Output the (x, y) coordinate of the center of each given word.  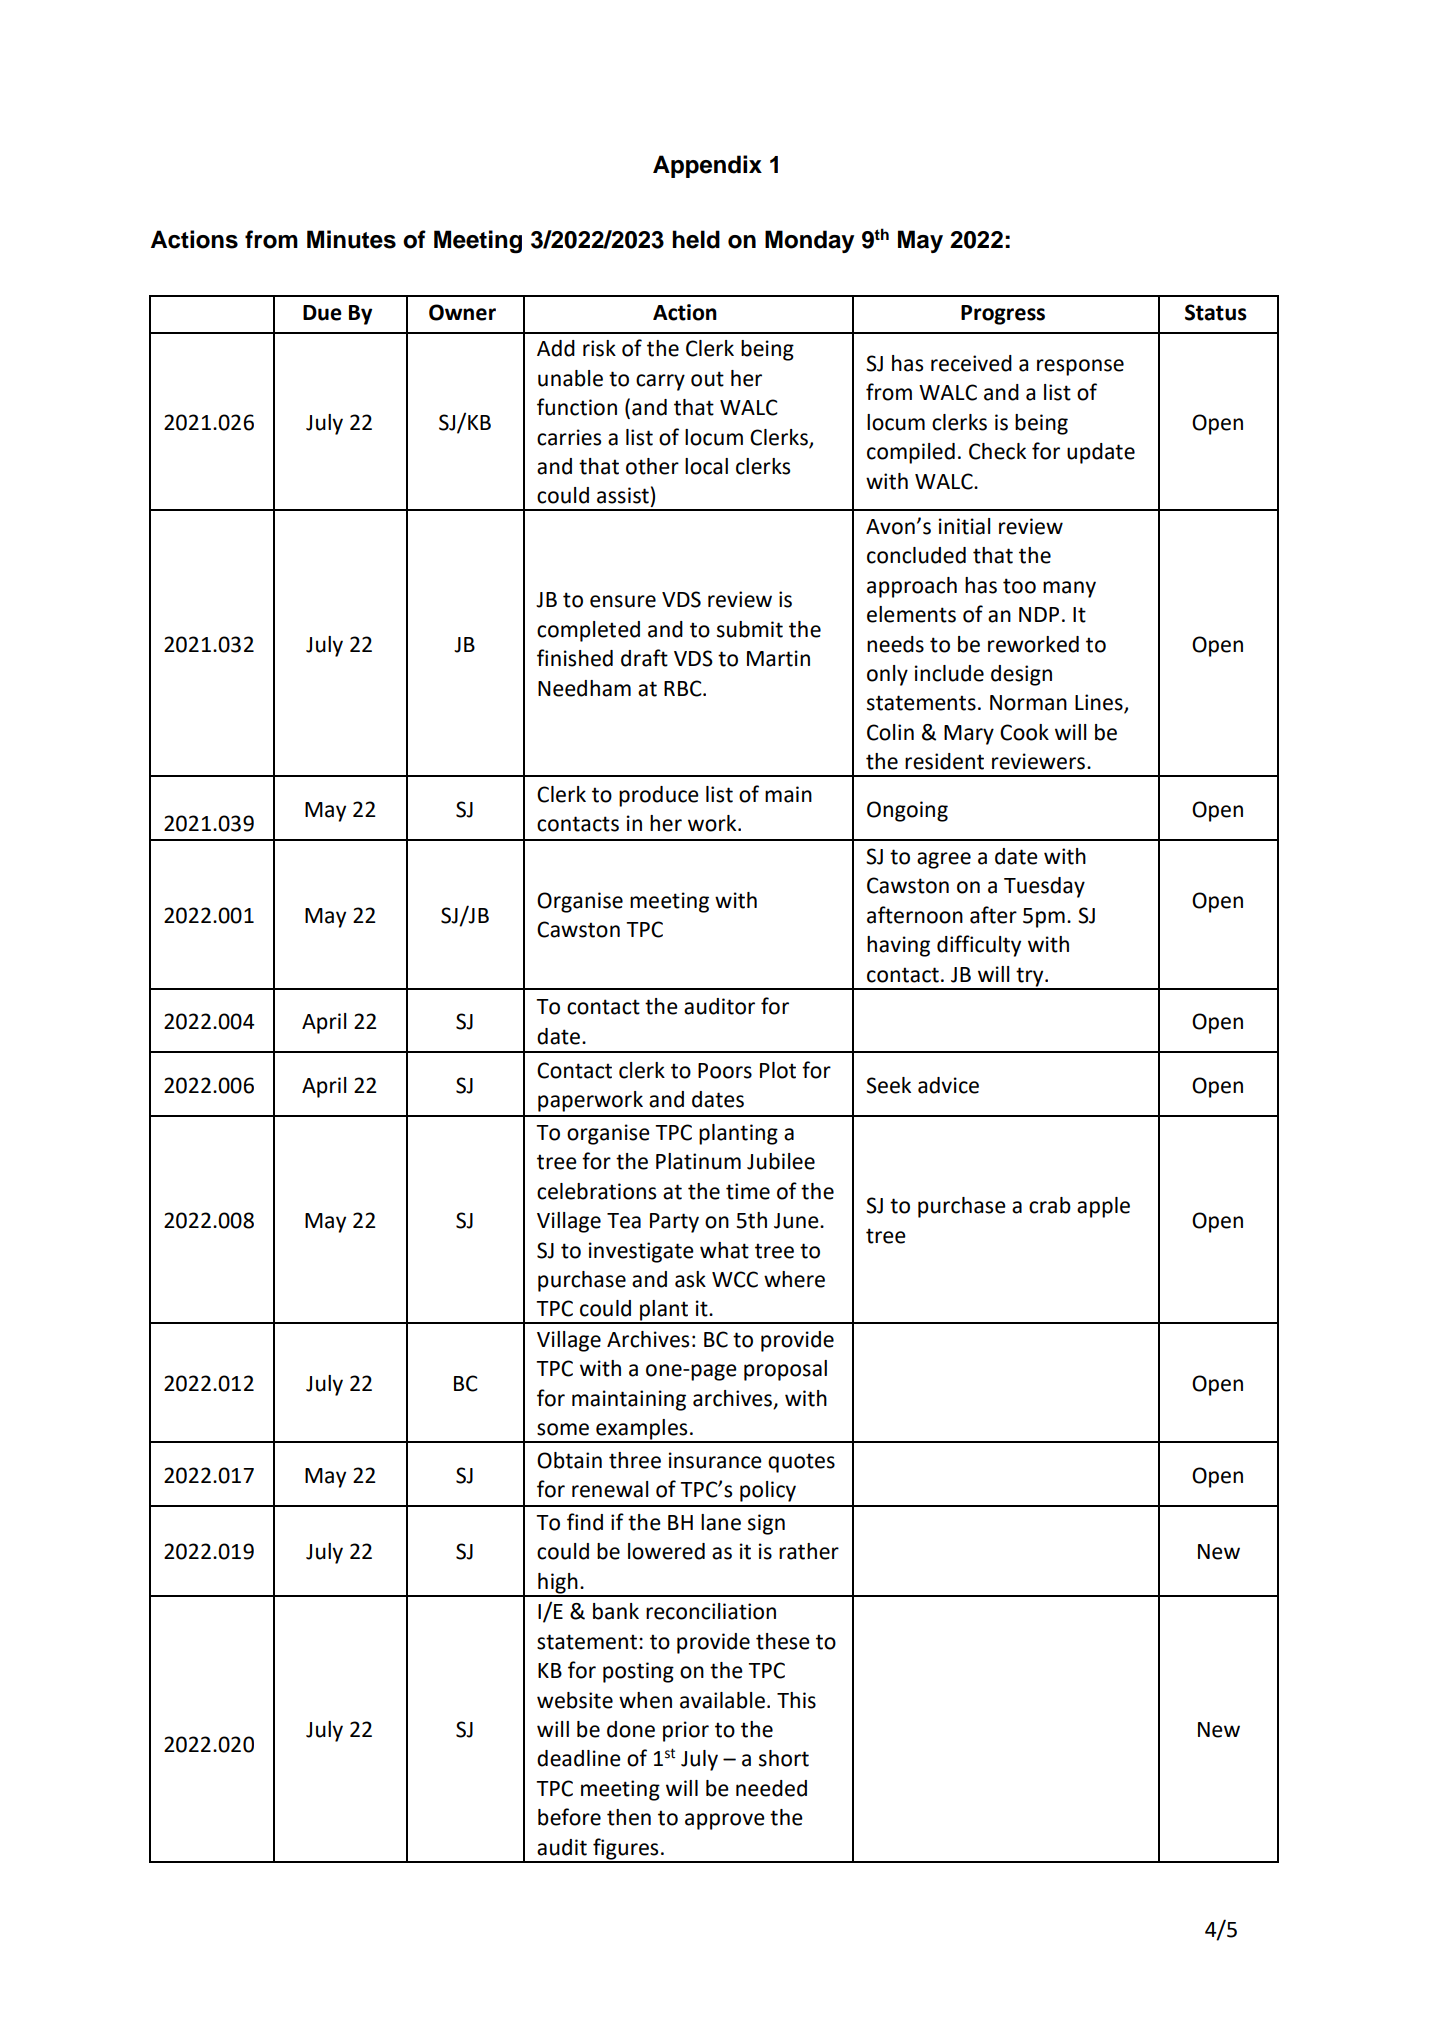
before (569, 1817)
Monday (809, 241)
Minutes (351, 239)
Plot (778, 1070)
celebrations (596, 1191)
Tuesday (1044, 887)
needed (771, 1788)
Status (1216, 312)
